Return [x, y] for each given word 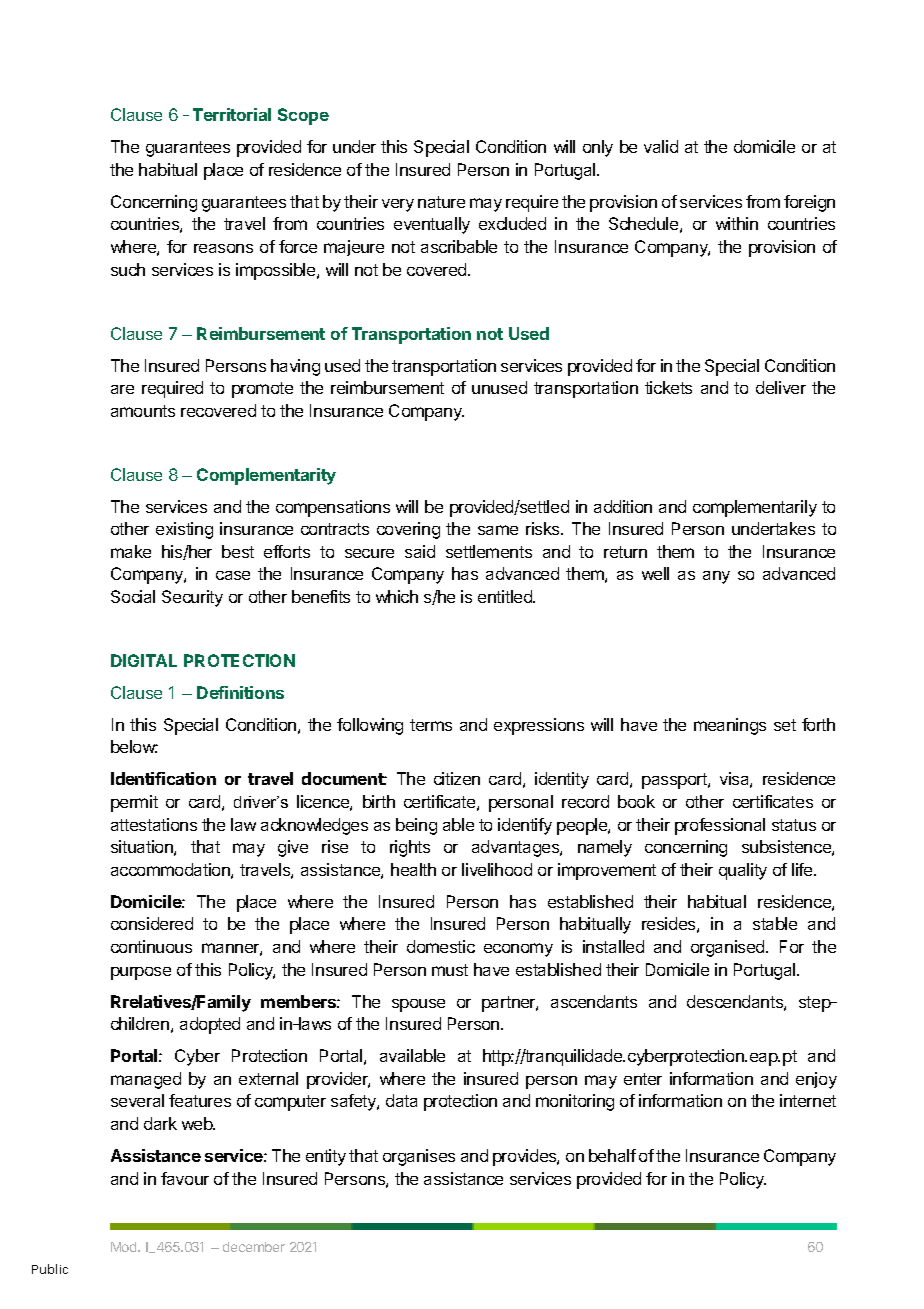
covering [408, 530]
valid [661, 146]
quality [743, 871]
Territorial [232, 114]
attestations [154, 824]
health [413, 869]
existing [184, 530]
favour [185, 1178]
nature [441, 202]
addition [623, 506]
